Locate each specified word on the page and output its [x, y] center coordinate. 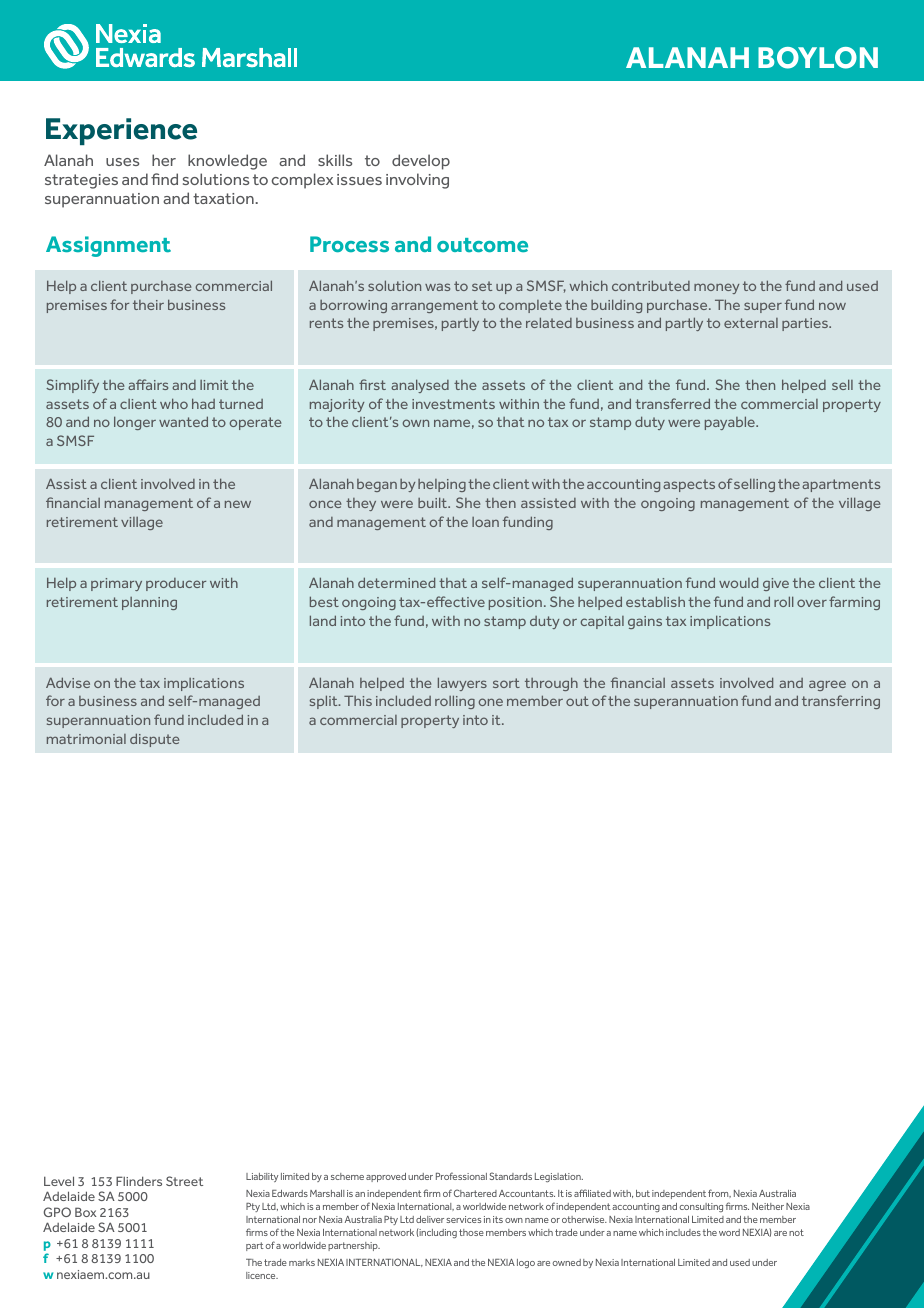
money [716, 288]
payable [731, 423]
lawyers [462, 684]
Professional [461, 1176]
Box [86, 1212]
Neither [768, 1206]
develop [421, 162]
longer [135, 423]
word [729, 1232]
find [164, 179]
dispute [154, 740]
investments [453, 404]
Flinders [139, 1181]
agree [827, 685]
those [471, 1232]
